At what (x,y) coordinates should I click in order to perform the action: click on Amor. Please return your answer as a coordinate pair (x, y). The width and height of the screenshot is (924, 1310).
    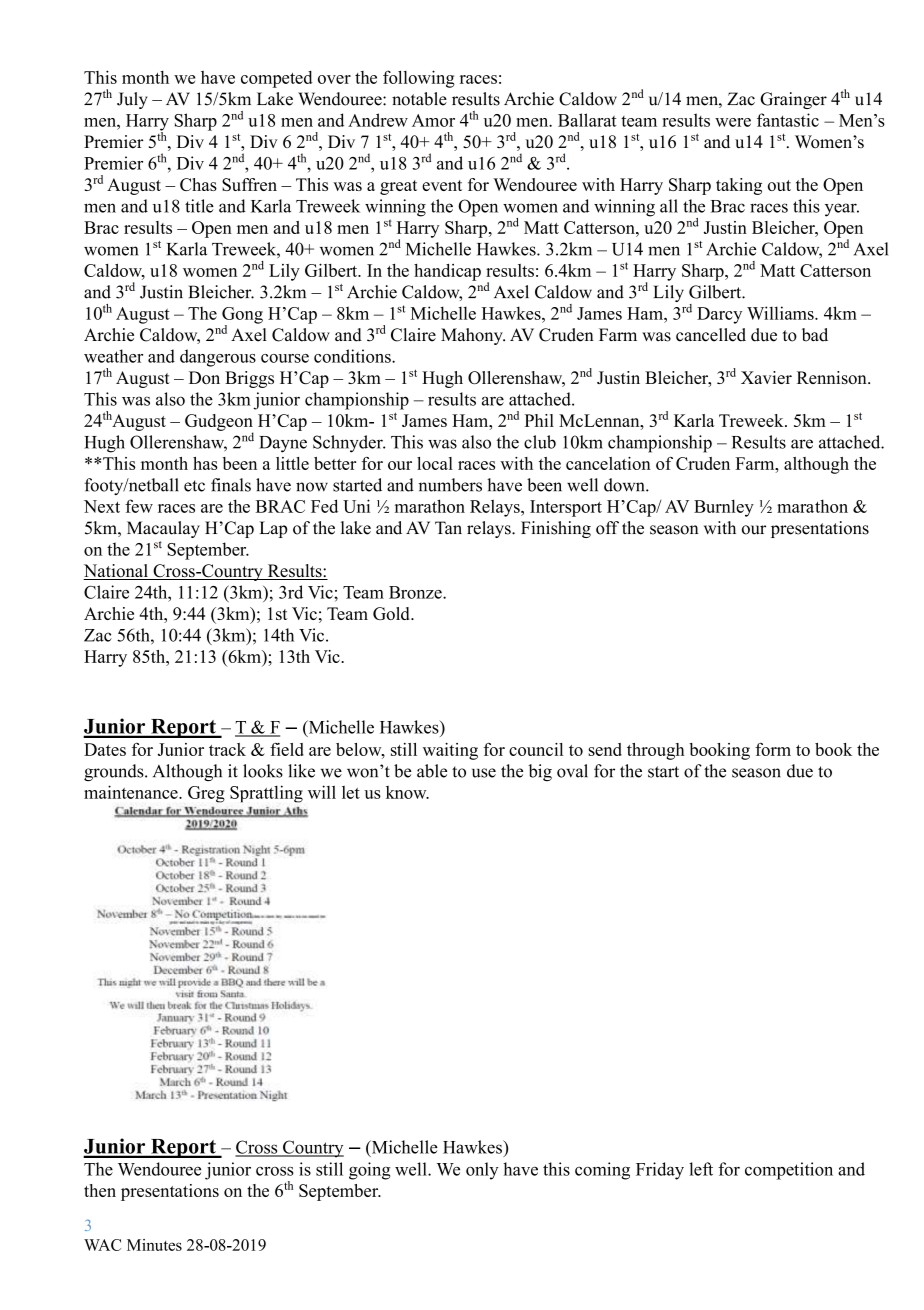
    Looking at the image, I should click on (433, 120).
